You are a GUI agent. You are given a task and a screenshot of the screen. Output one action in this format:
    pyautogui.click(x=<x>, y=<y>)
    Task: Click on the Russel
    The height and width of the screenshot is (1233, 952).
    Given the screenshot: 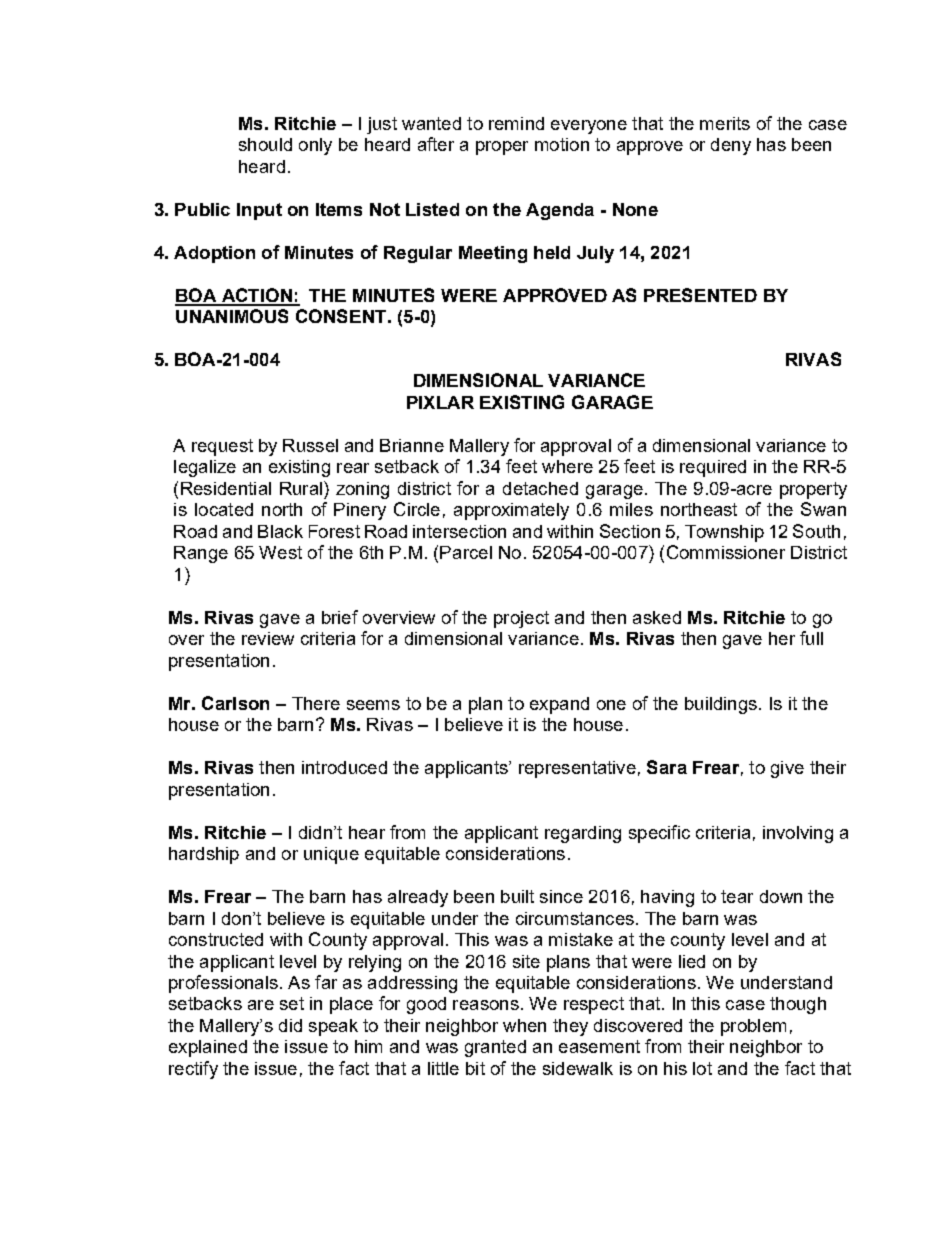 What is the action you would take?
    pyautogui.click(x=310, y=445)
